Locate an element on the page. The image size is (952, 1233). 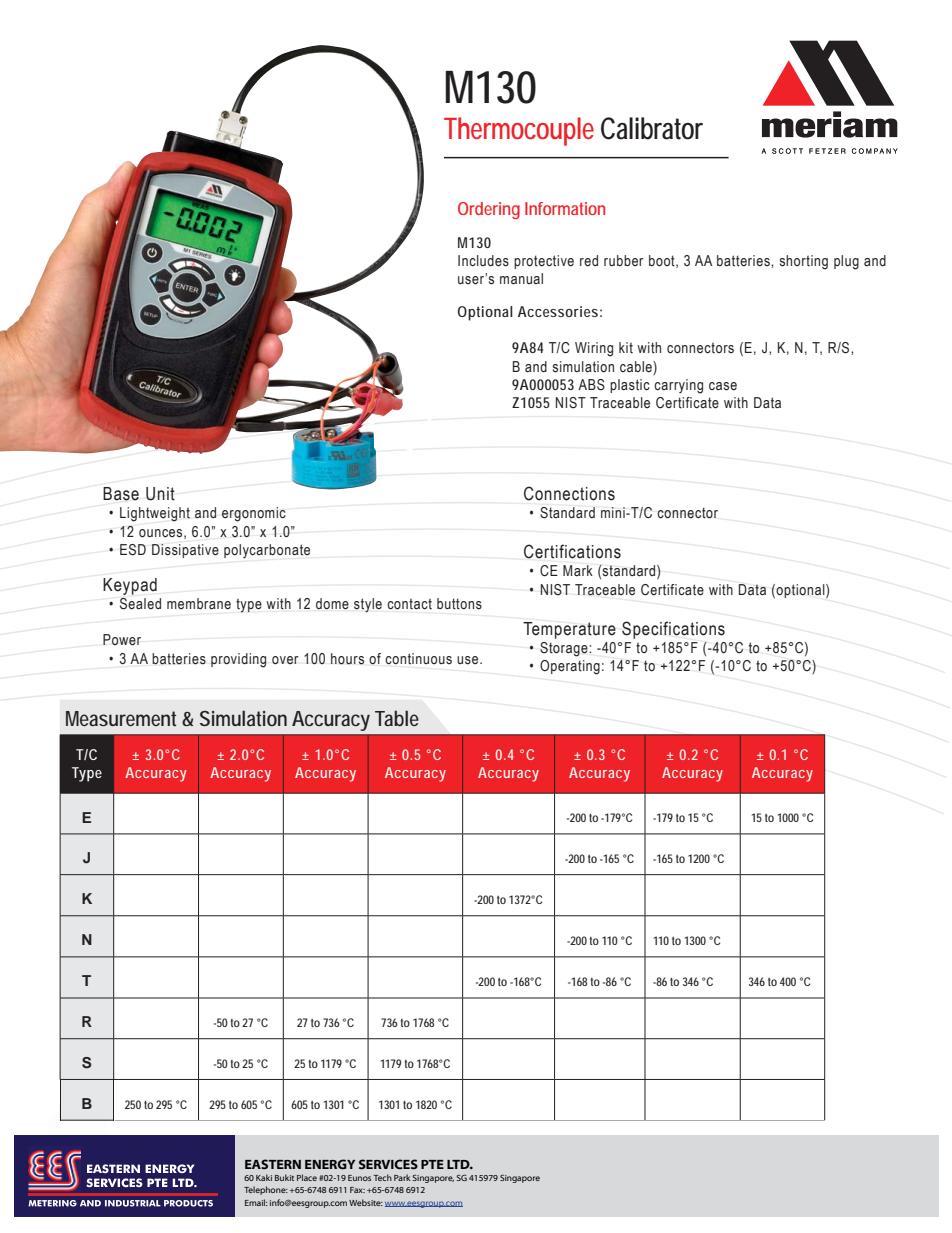
Ordering is located at coordinates (489, 210).
